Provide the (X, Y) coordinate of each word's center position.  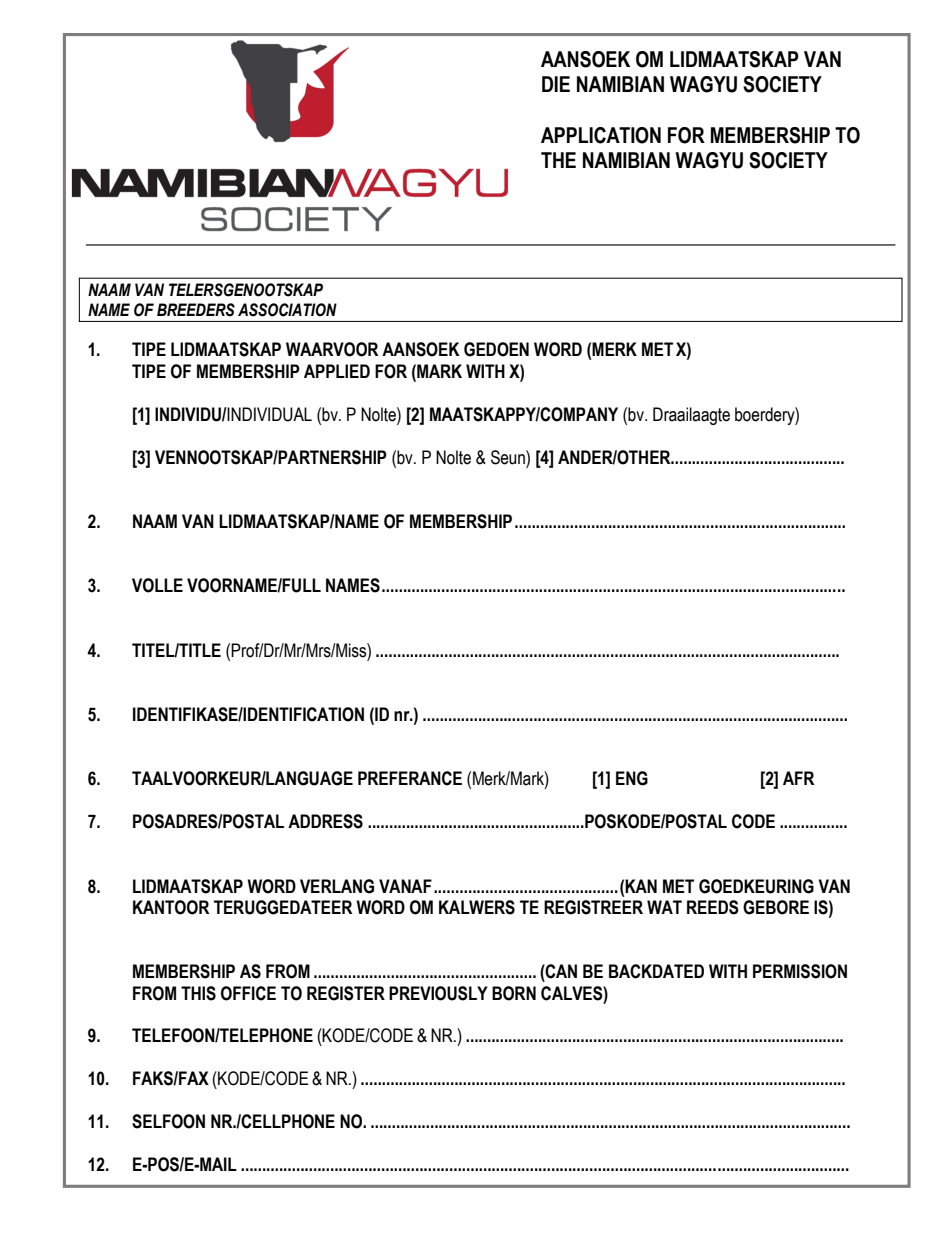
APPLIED (337, 371)
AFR (799, 778)
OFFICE (248, 993)
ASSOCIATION (287, 310)
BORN (514, 993)
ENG (632, 778)
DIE (556, 84)
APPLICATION (601, 135)
